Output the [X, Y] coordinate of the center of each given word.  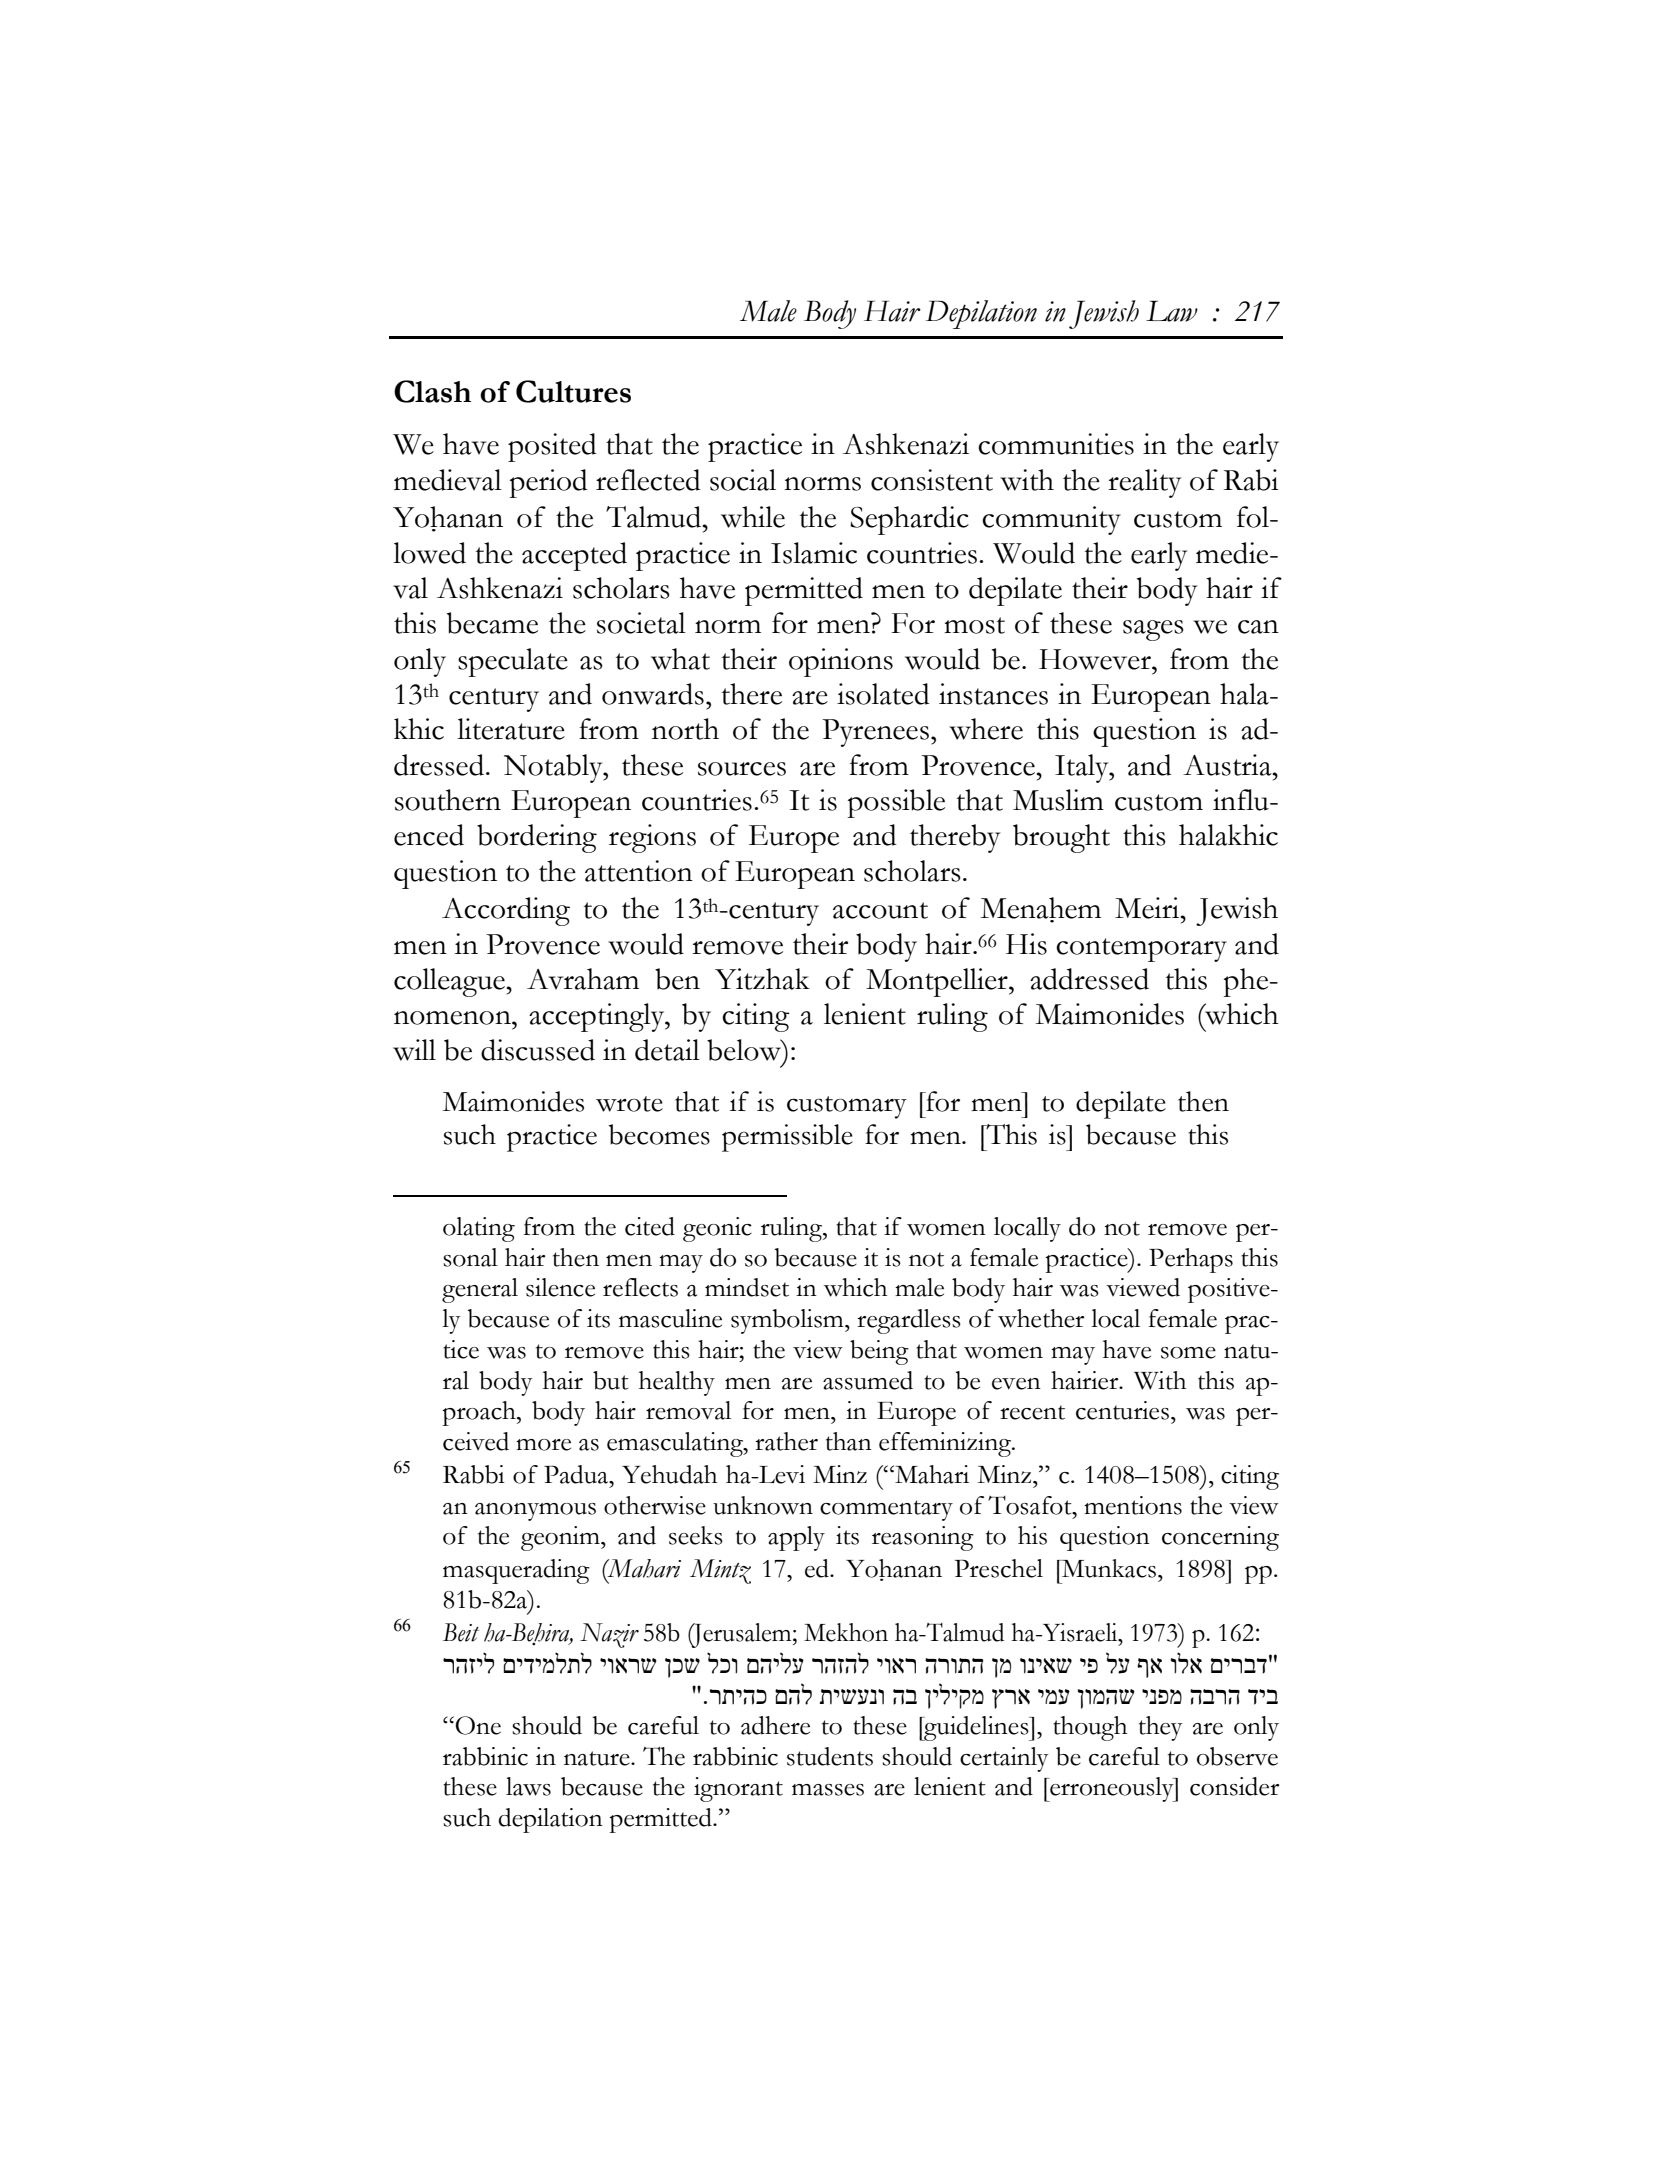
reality [1144, 483]
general [480, 1290]
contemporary [1141, 950]
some [1188, 1353]
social [743, 480]
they [1161, 1728]
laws [528, 1786]
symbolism [788, 1321]
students [830, 1756]
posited [552, 447]
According [506, 911]
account [880, 910]
